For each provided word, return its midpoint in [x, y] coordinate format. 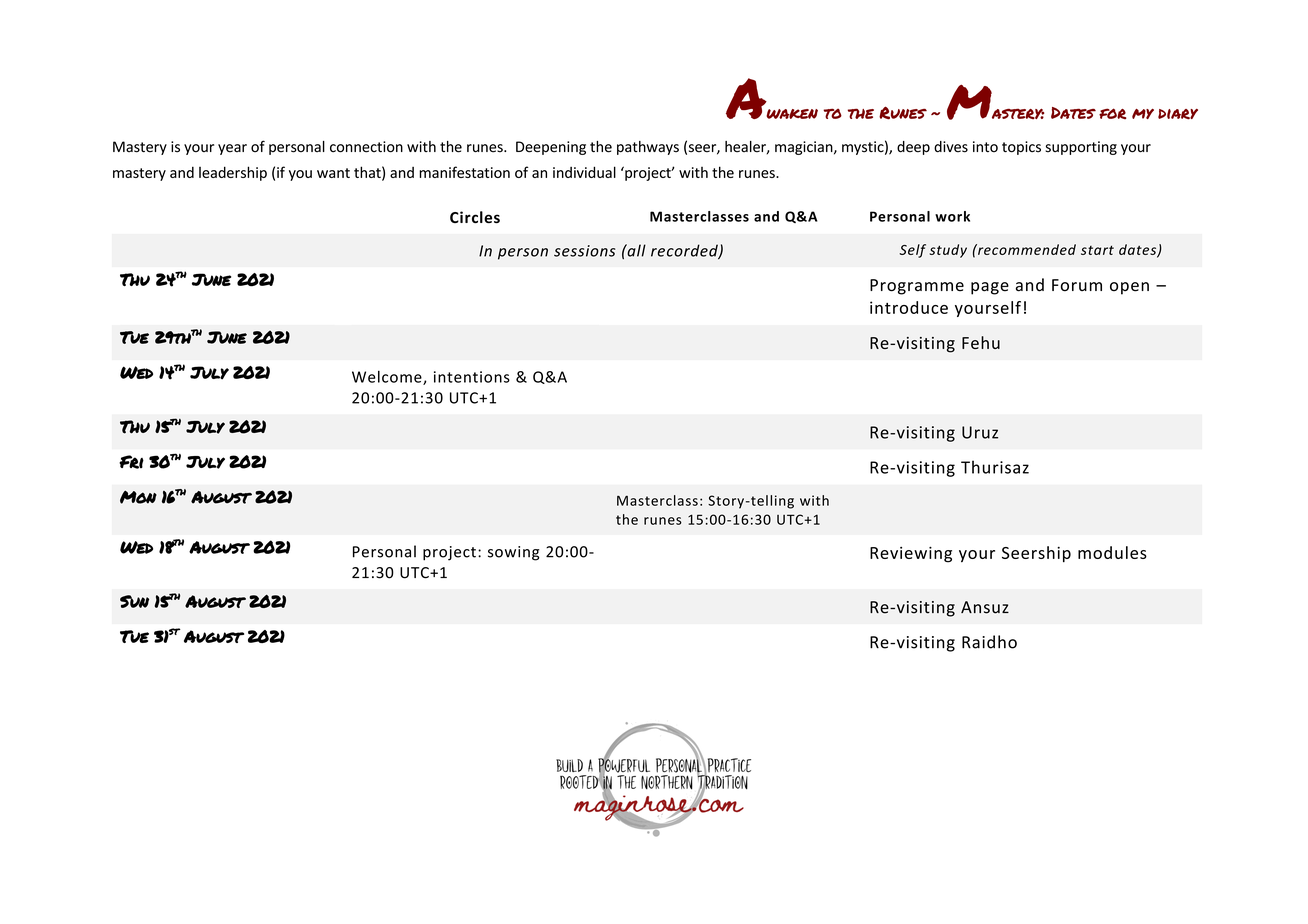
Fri [131, 462]
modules [1112, 552]
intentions [472, 377]
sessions [585, 251]
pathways [648, 148]
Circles [475, 217]
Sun [134, 601]
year [232, 149]
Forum [1077, 285]
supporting [1081, 148]
